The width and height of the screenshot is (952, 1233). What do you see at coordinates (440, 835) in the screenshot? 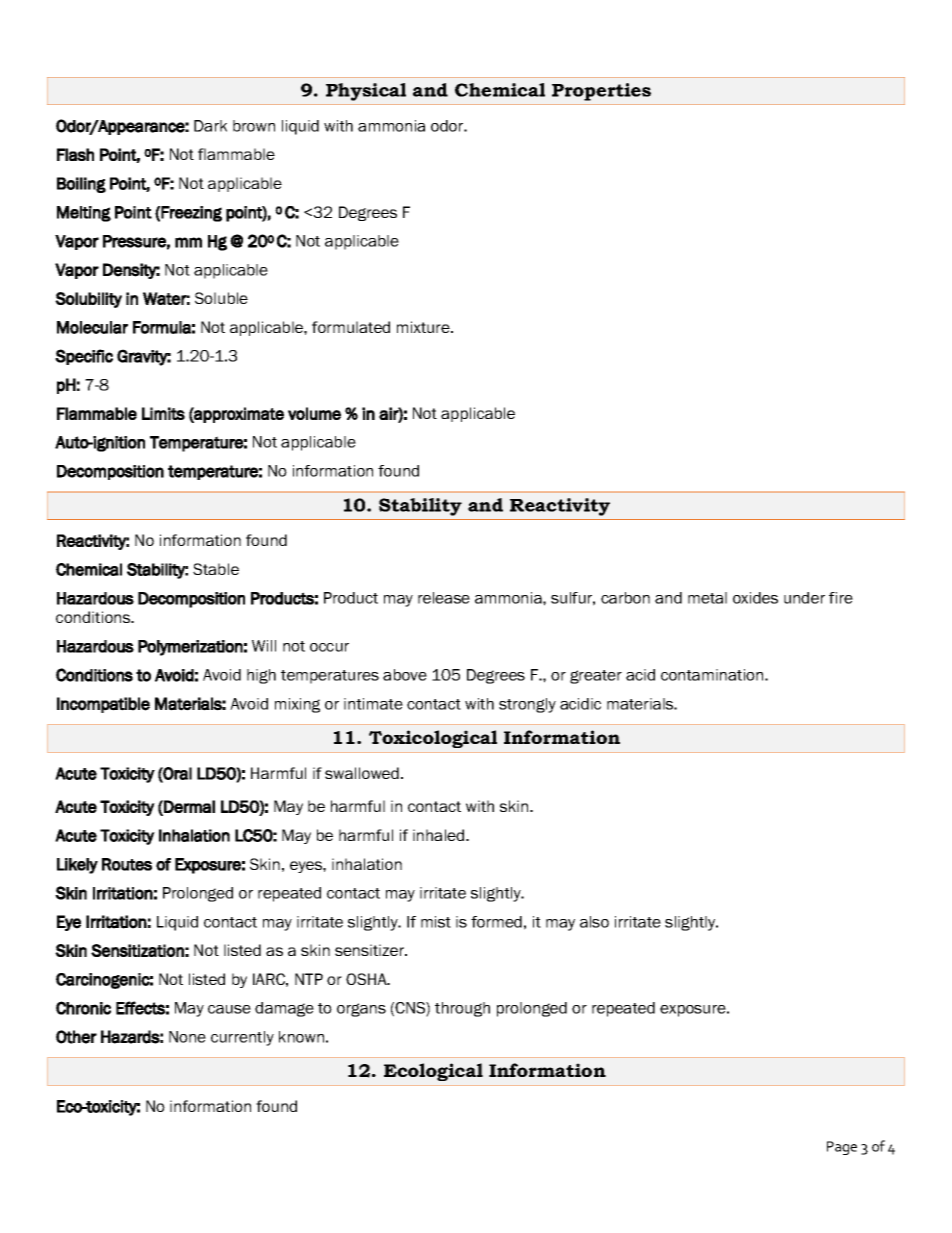
I see `inhaled` at bounding box center [440, 835].
